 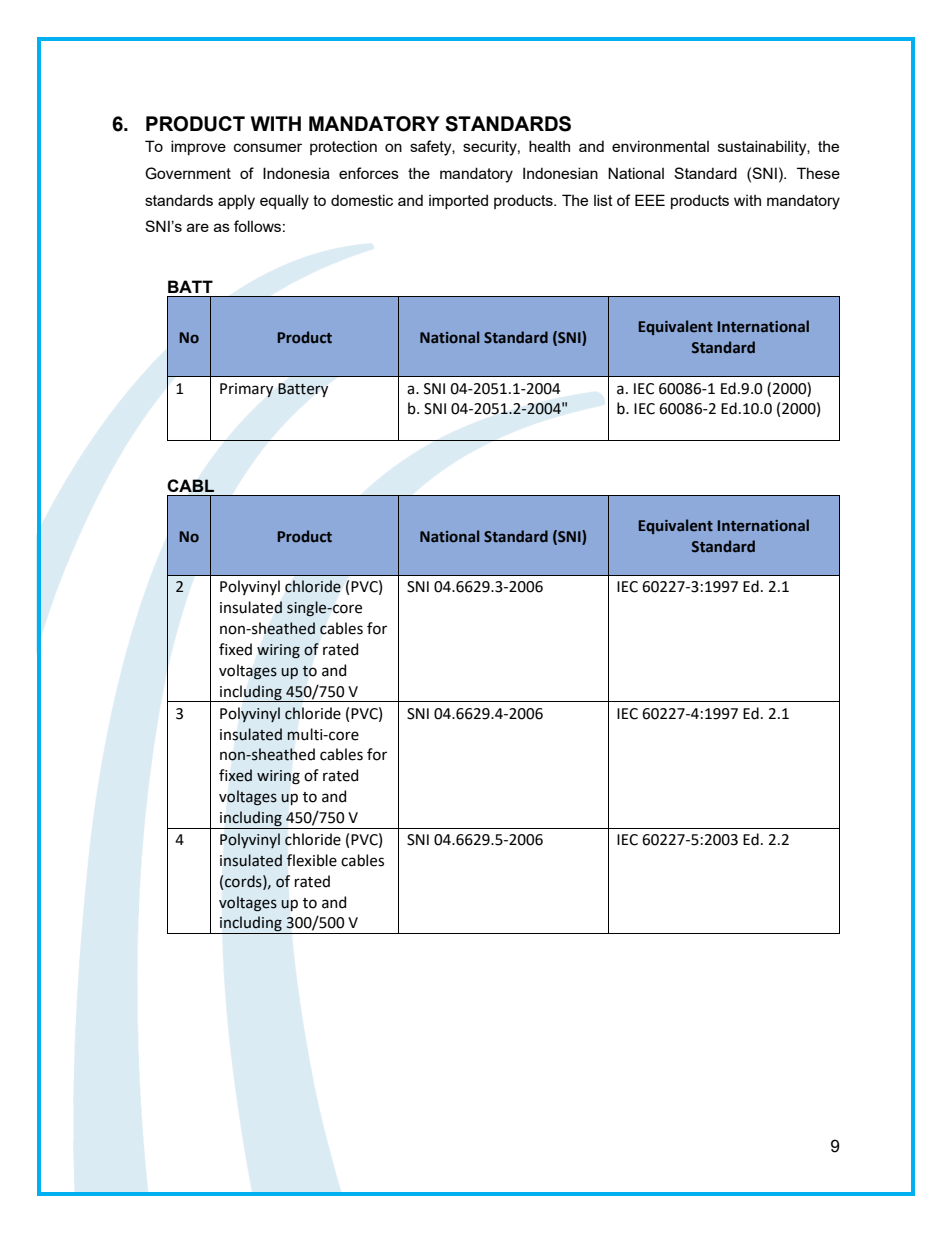 I want to click on flexible, so click(x=311, y=860).
